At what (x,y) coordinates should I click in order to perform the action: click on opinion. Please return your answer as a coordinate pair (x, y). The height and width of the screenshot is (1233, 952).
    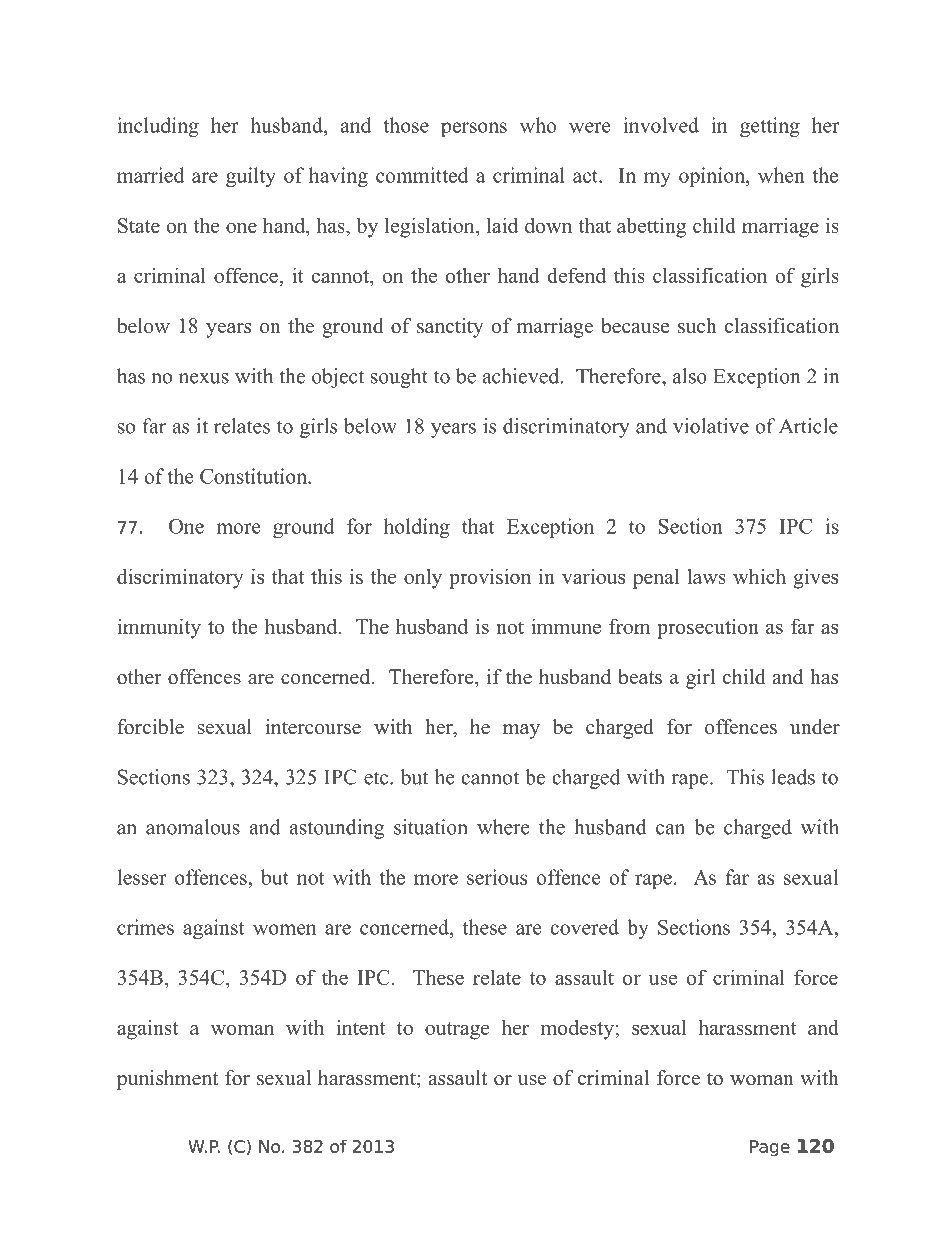
    Looking at the image, I should click on (713, 177).
